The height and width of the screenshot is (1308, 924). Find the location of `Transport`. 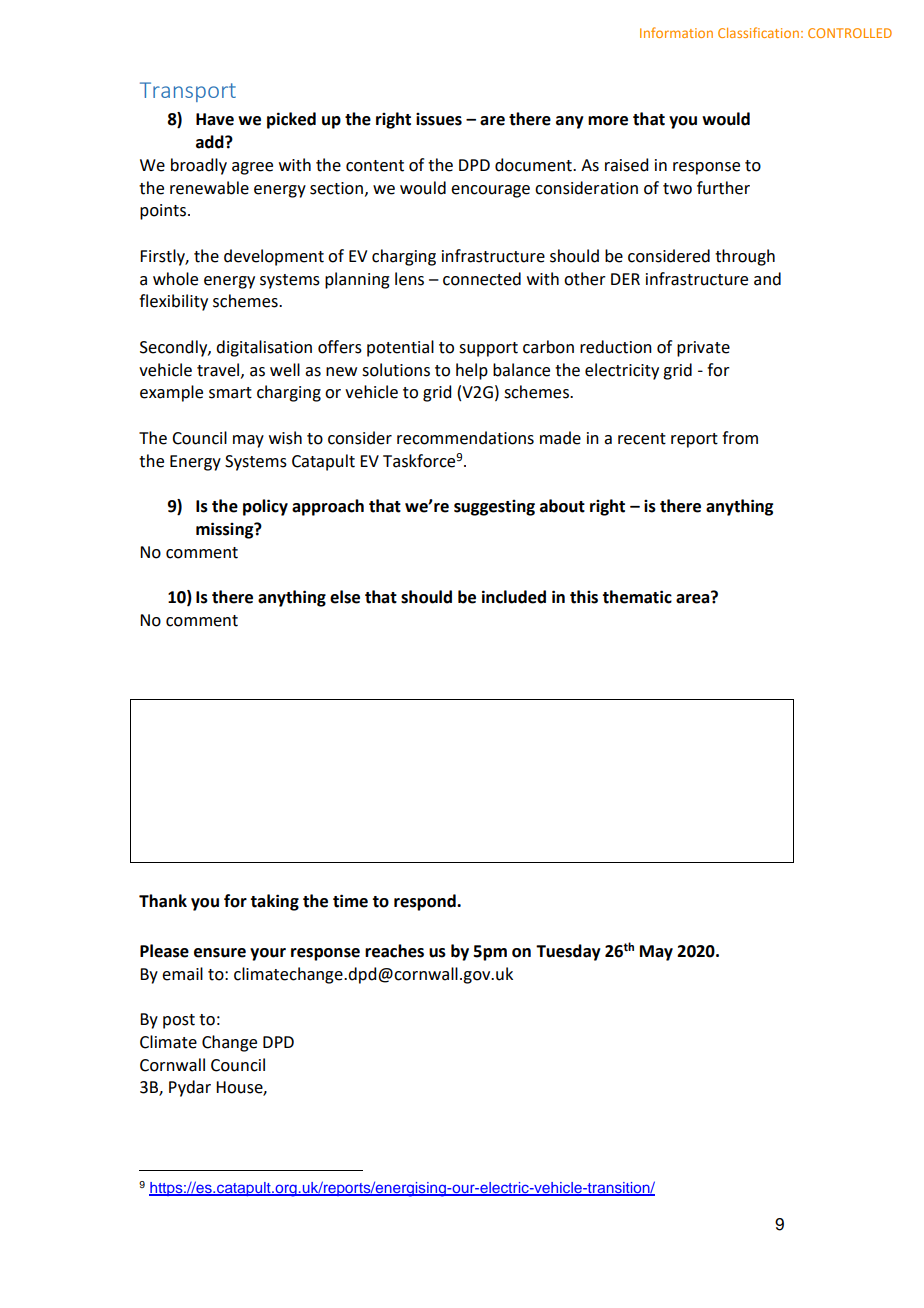

Transport is located at coordinates (188, 92).
